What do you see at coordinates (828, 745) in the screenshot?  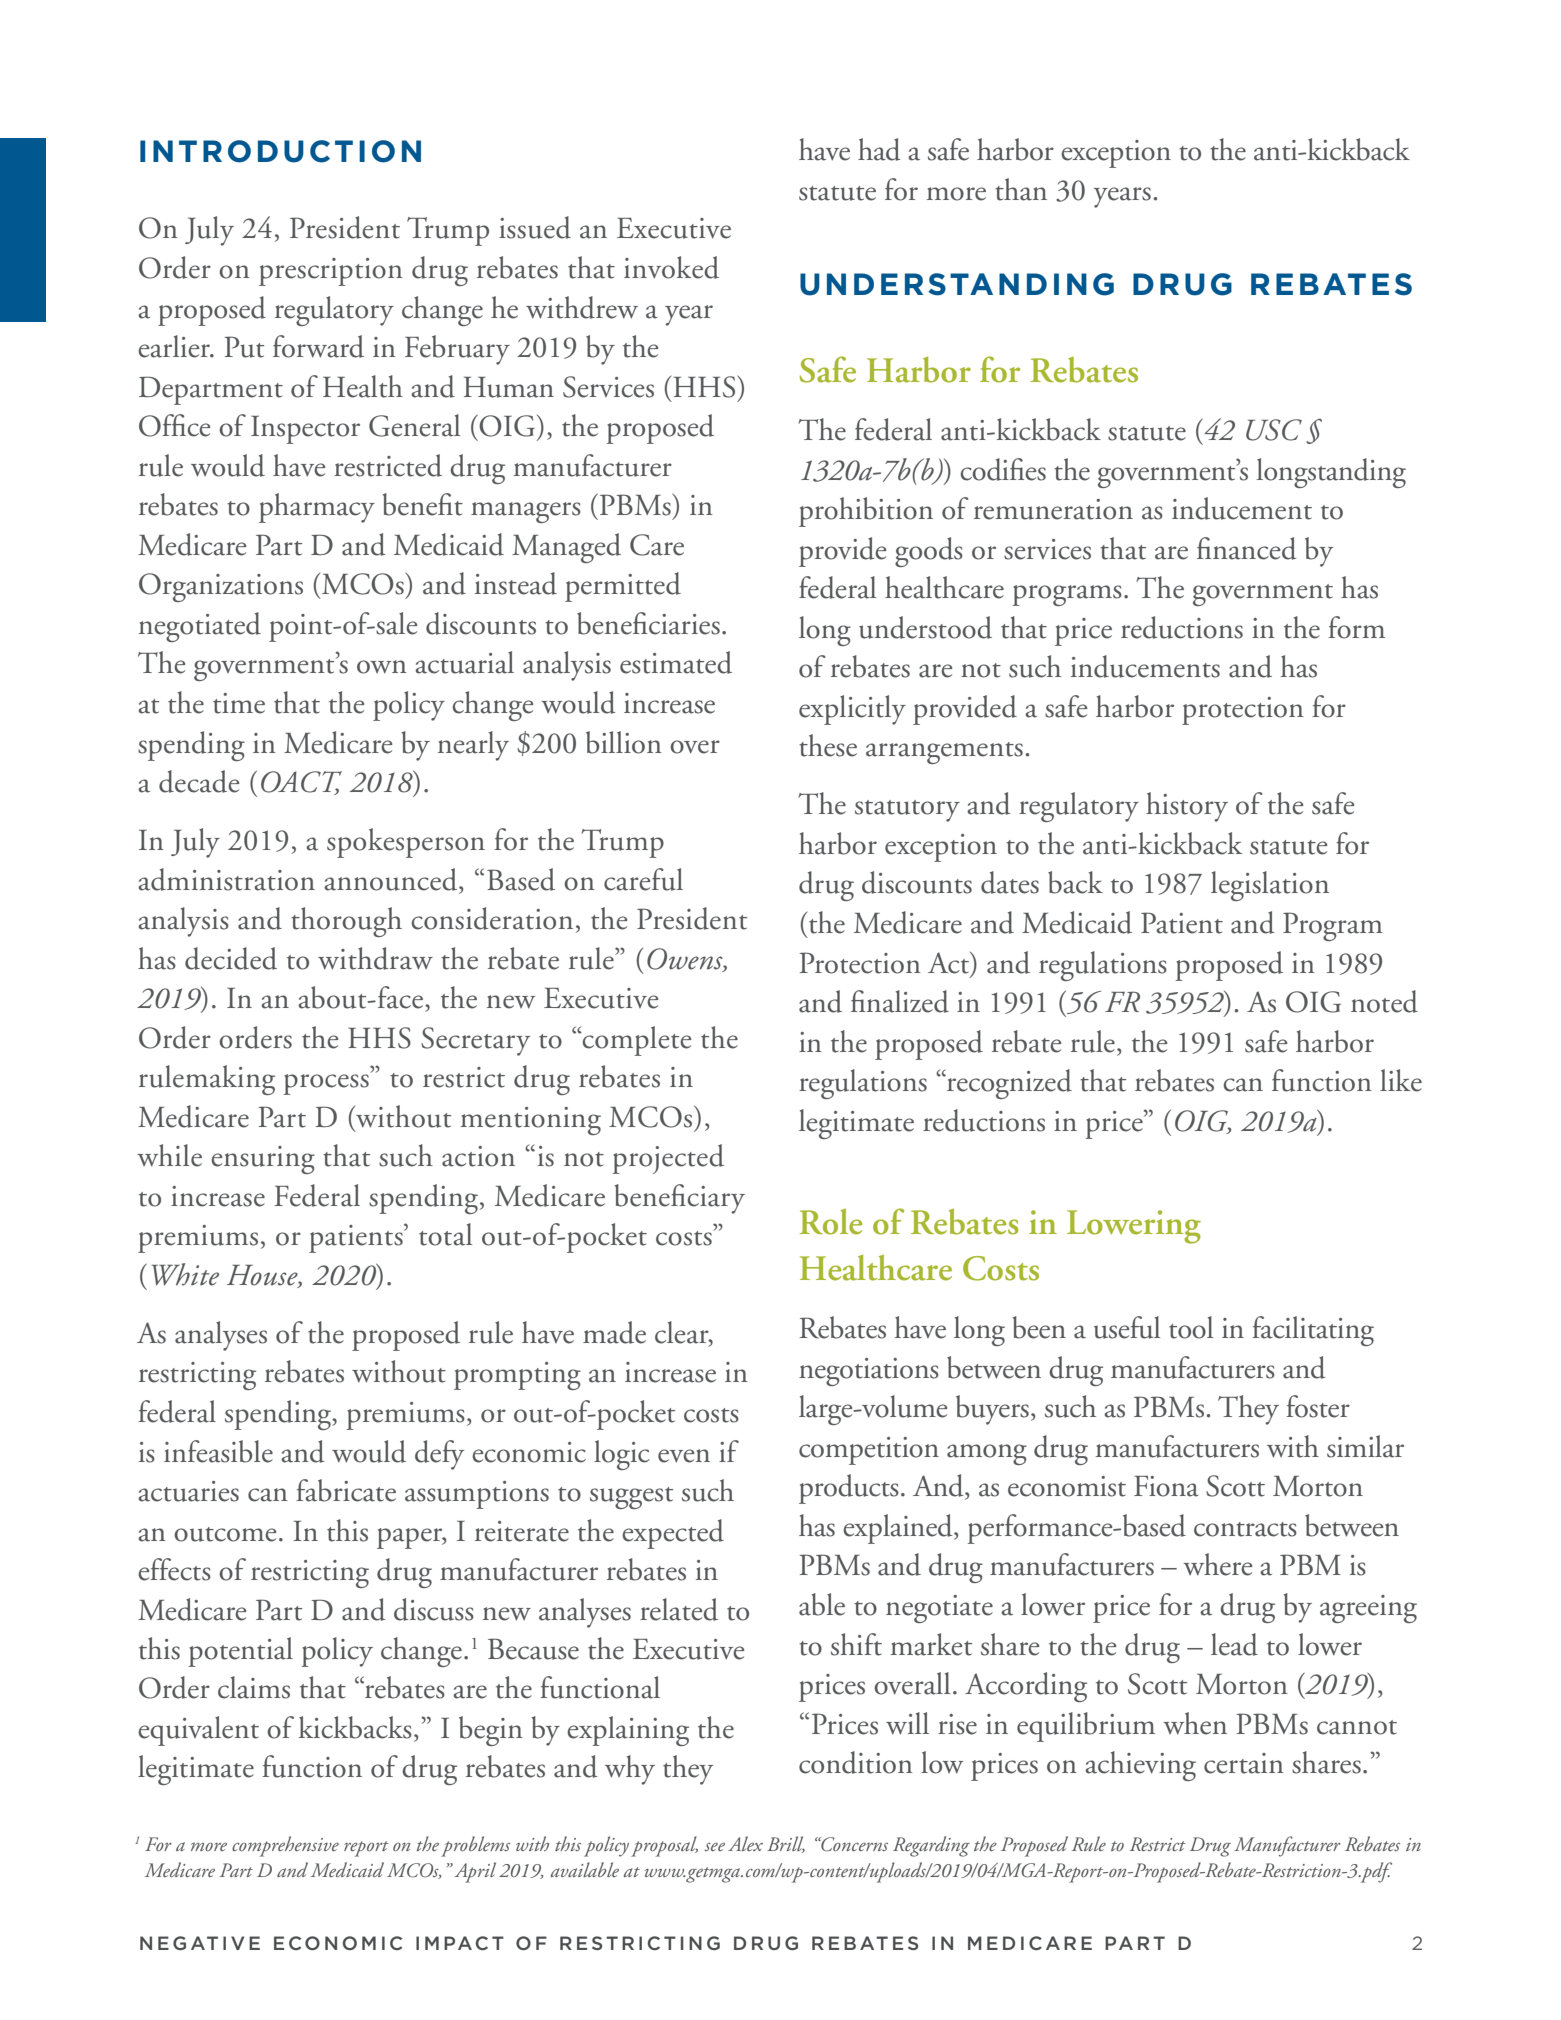 I see `these` at bounding box center [828, 745].
